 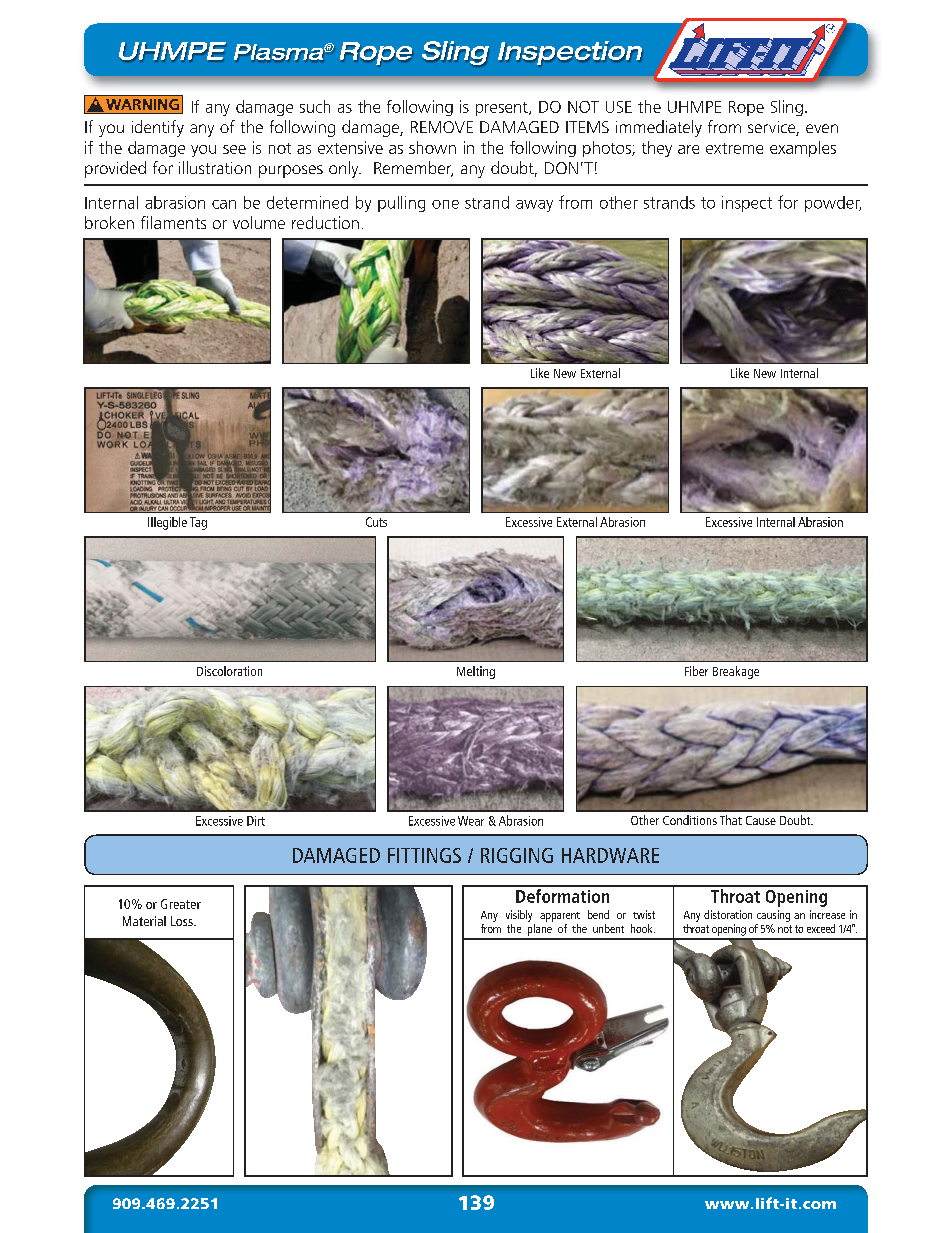 I want to click on identify, so click(x=158, y=128).
